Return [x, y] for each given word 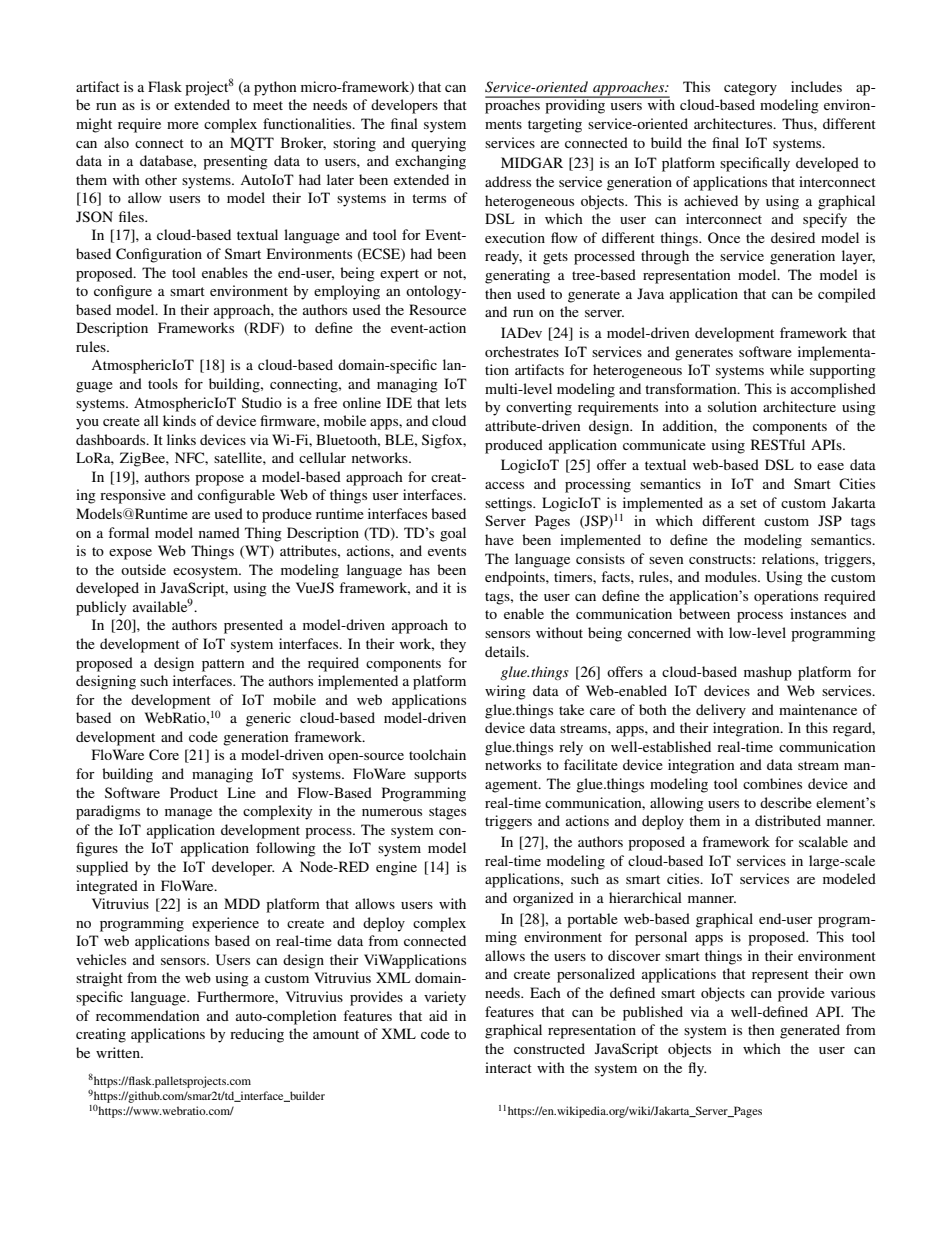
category [750, 89]
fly [697, 1069]
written [119, 1052]
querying [438, 144]
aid [438, 1015]
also [116, 142]
